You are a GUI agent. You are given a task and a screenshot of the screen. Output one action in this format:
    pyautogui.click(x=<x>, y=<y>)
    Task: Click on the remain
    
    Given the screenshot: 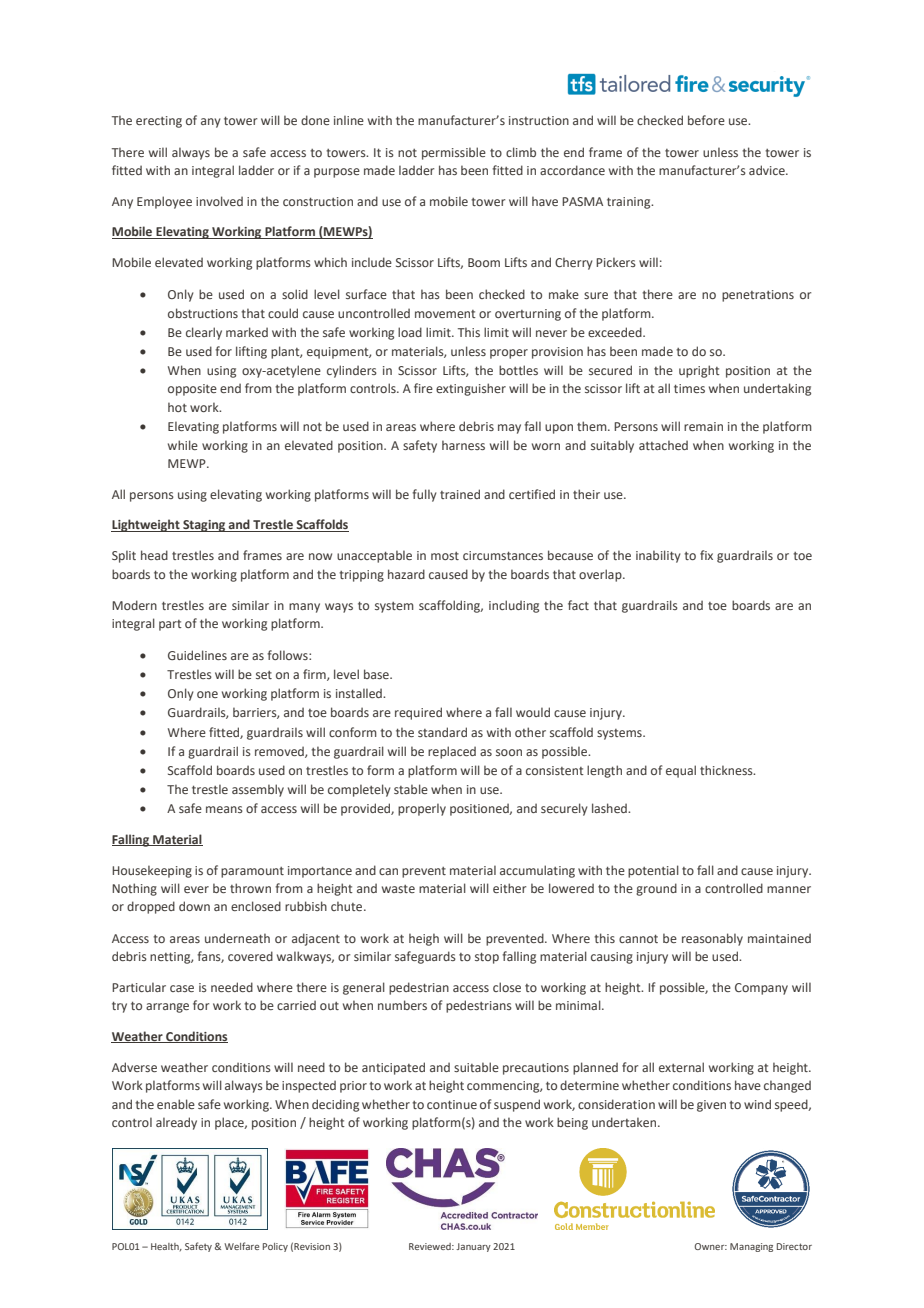 What is the action you would take?
    pyautogui.click(x=703, y=426)
